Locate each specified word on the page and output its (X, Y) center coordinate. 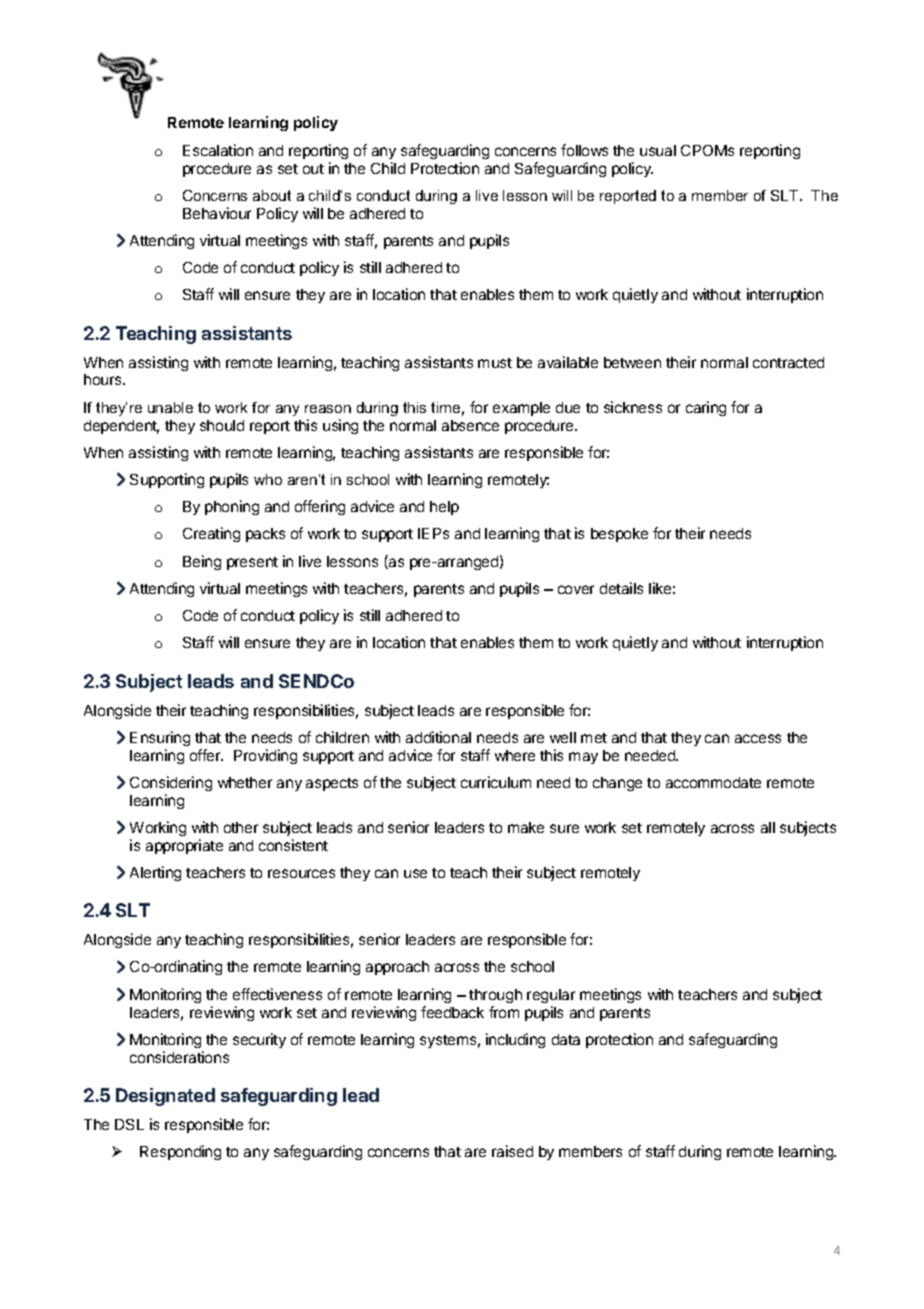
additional (438, 737)
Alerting (155, 873)
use (415, 873)
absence (470, 425)
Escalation (218, 150)
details (621, 588)
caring (706, 408)
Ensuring (160, 738)
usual (658, 150)
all (768, 827)
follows (584, 150)
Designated (165, 1097)
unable (170, 407)
